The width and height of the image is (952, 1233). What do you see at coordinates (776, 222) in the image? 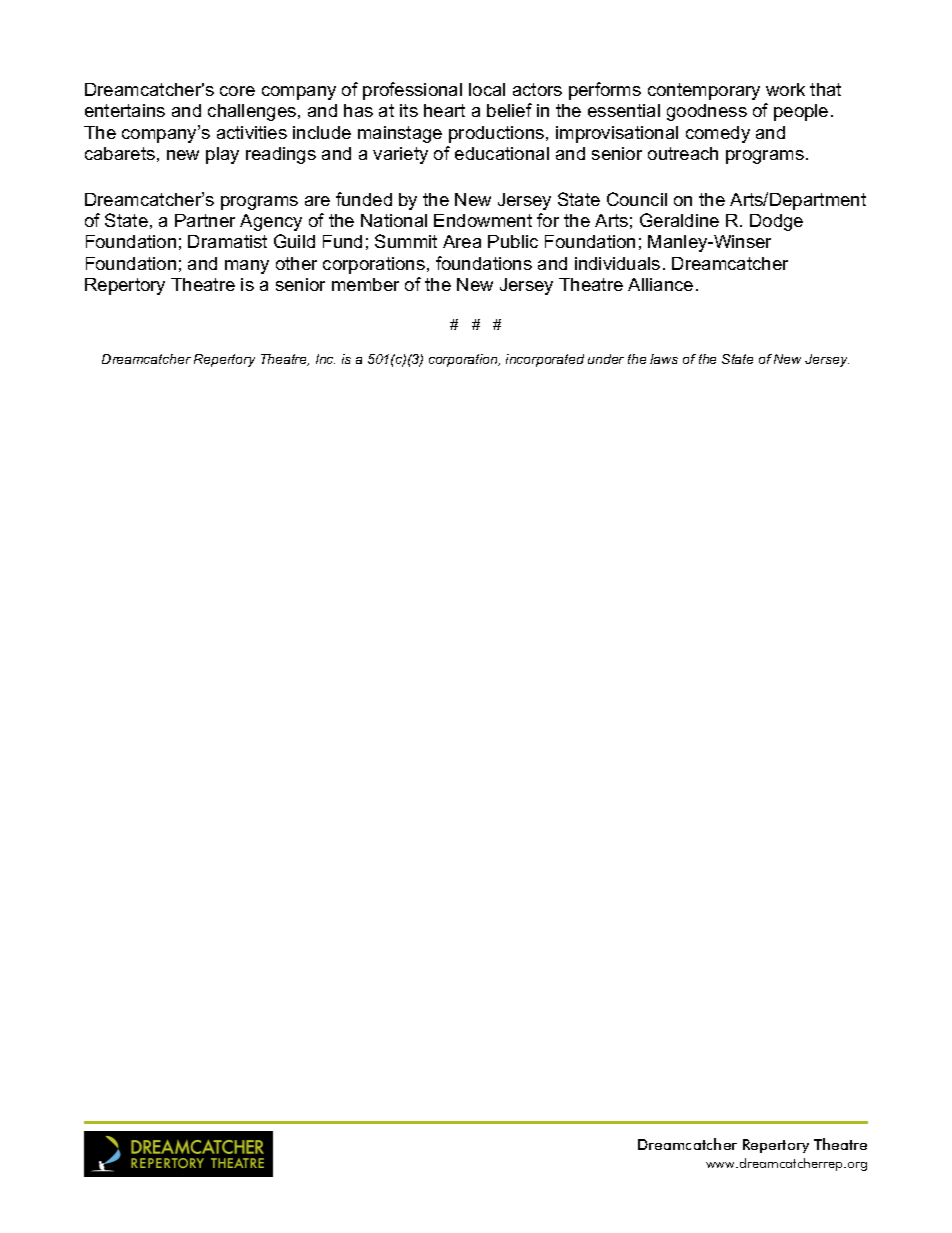
I see `Dodge` at bounding box center [776, 222].
